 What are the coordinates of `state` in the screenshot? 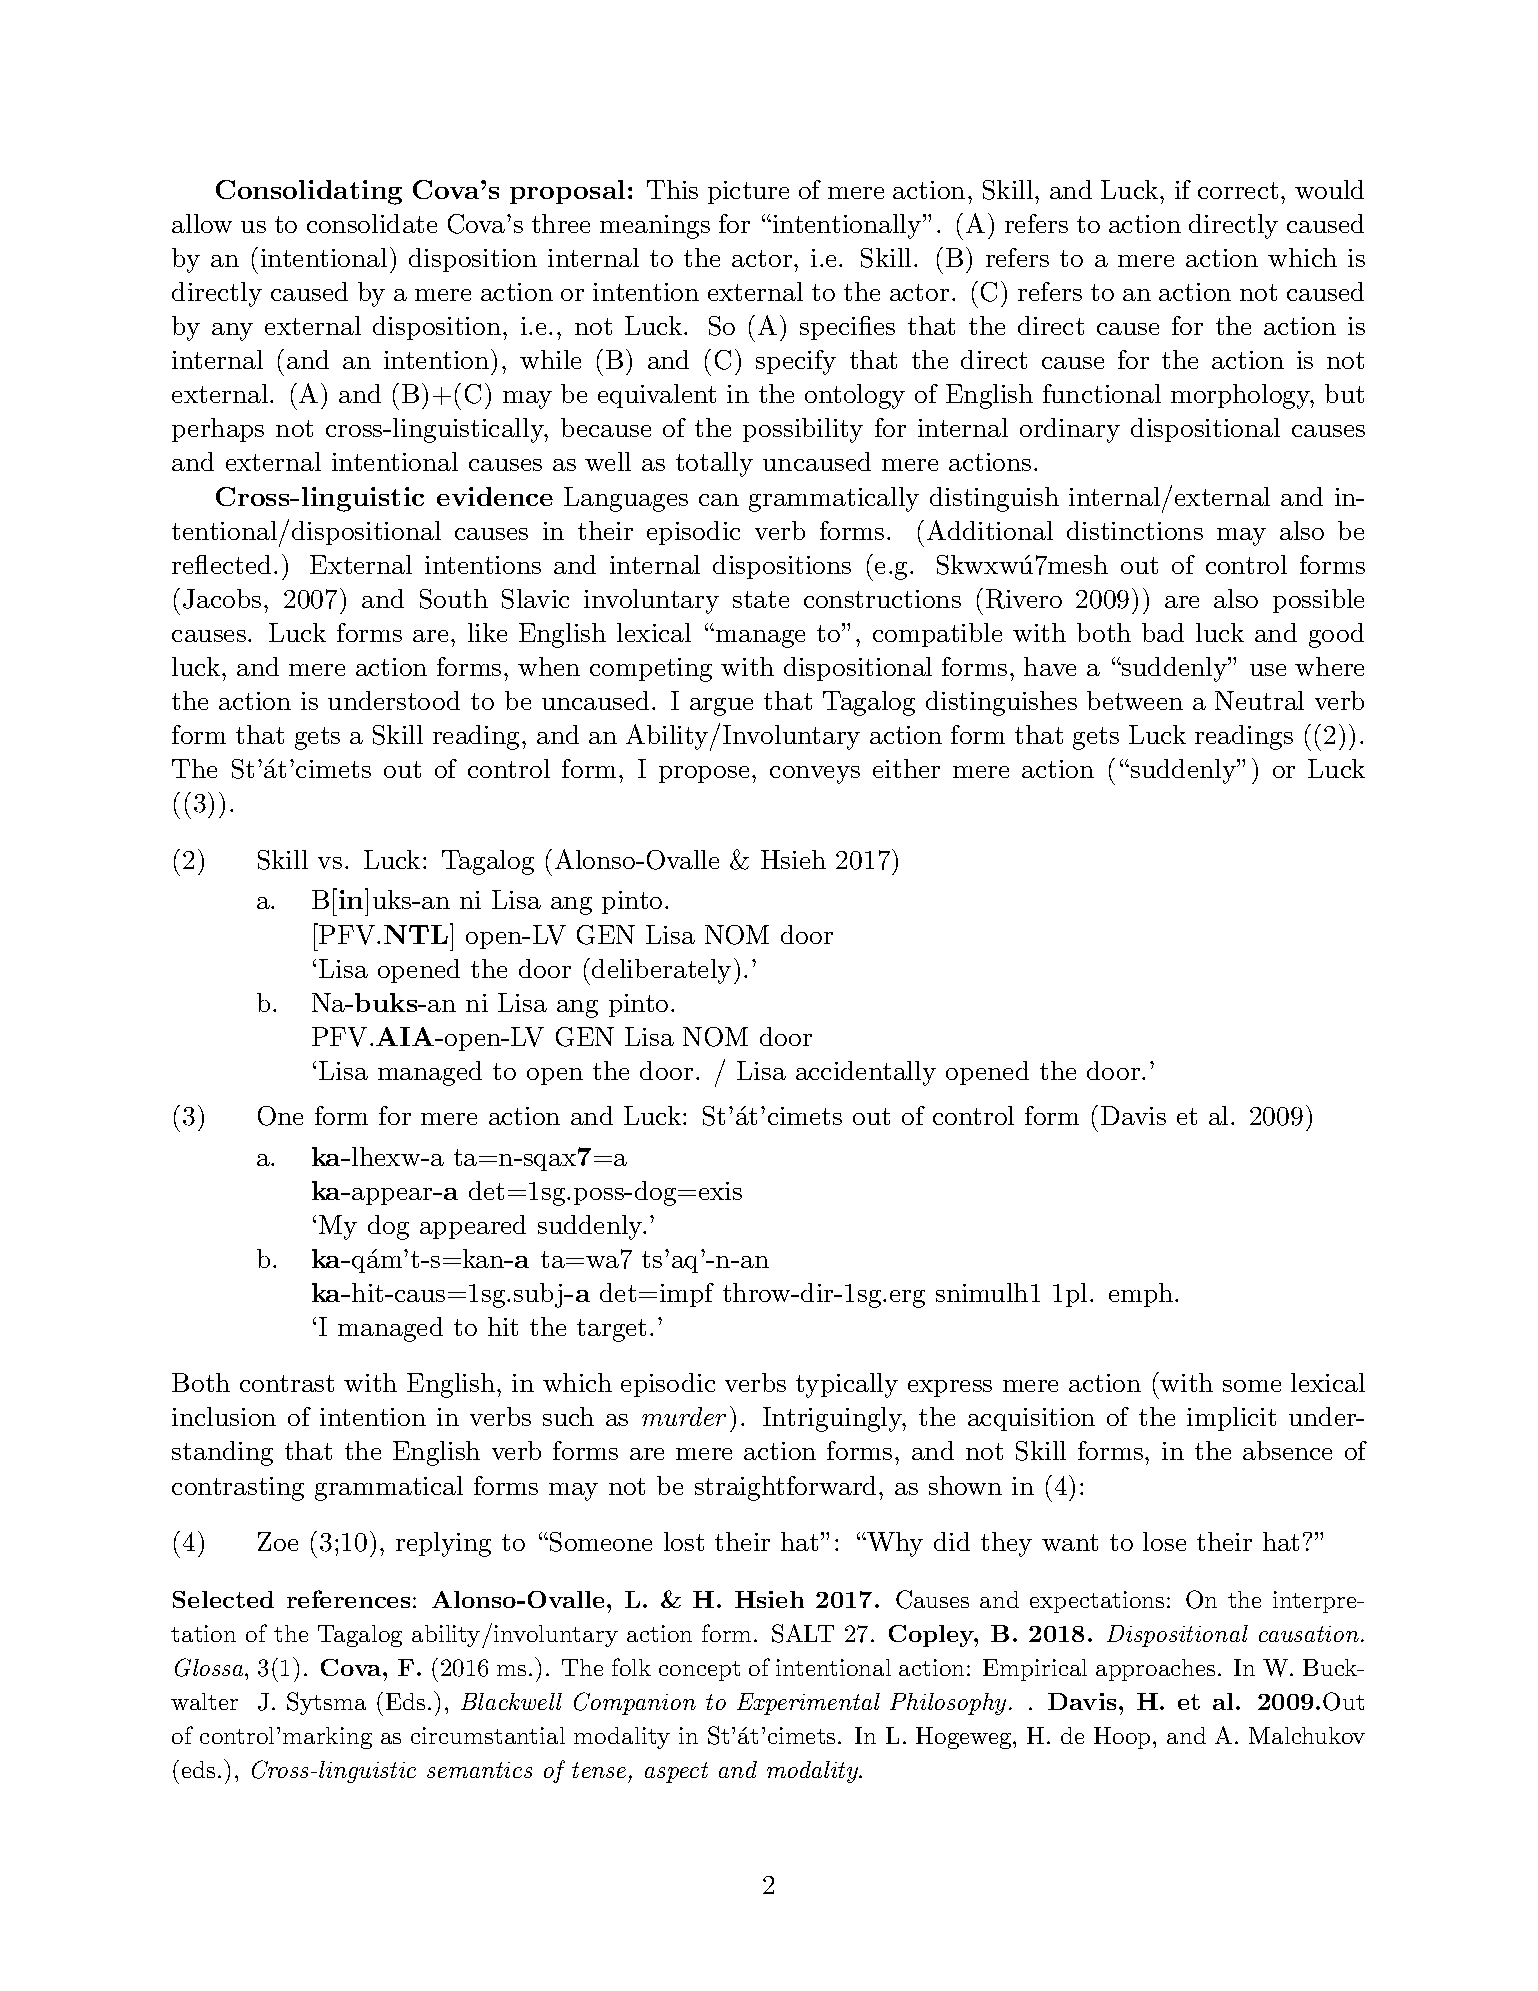 It's located at (761, 599).
